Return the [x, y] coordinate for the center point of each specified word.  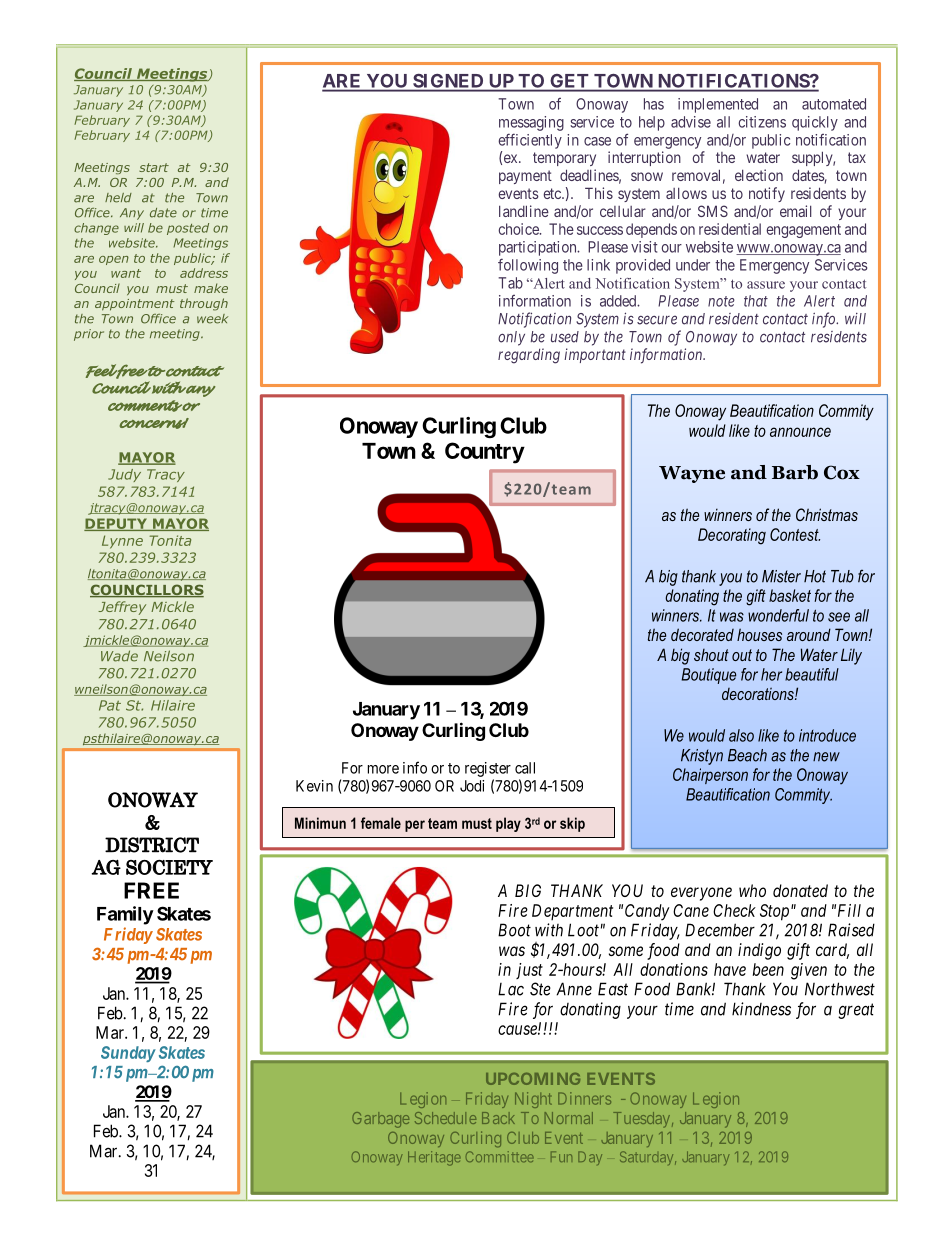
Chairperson [710, 776]
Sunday [128, 1054]
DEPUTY [116, 524]
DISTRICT [152, 845]
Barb [795, 472]
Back [498, 1118]
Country [485, 453]
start [154, 167]
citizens [762, 122]
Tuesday [643, 1120]
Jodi [472, 786]
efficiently [530, 141]
